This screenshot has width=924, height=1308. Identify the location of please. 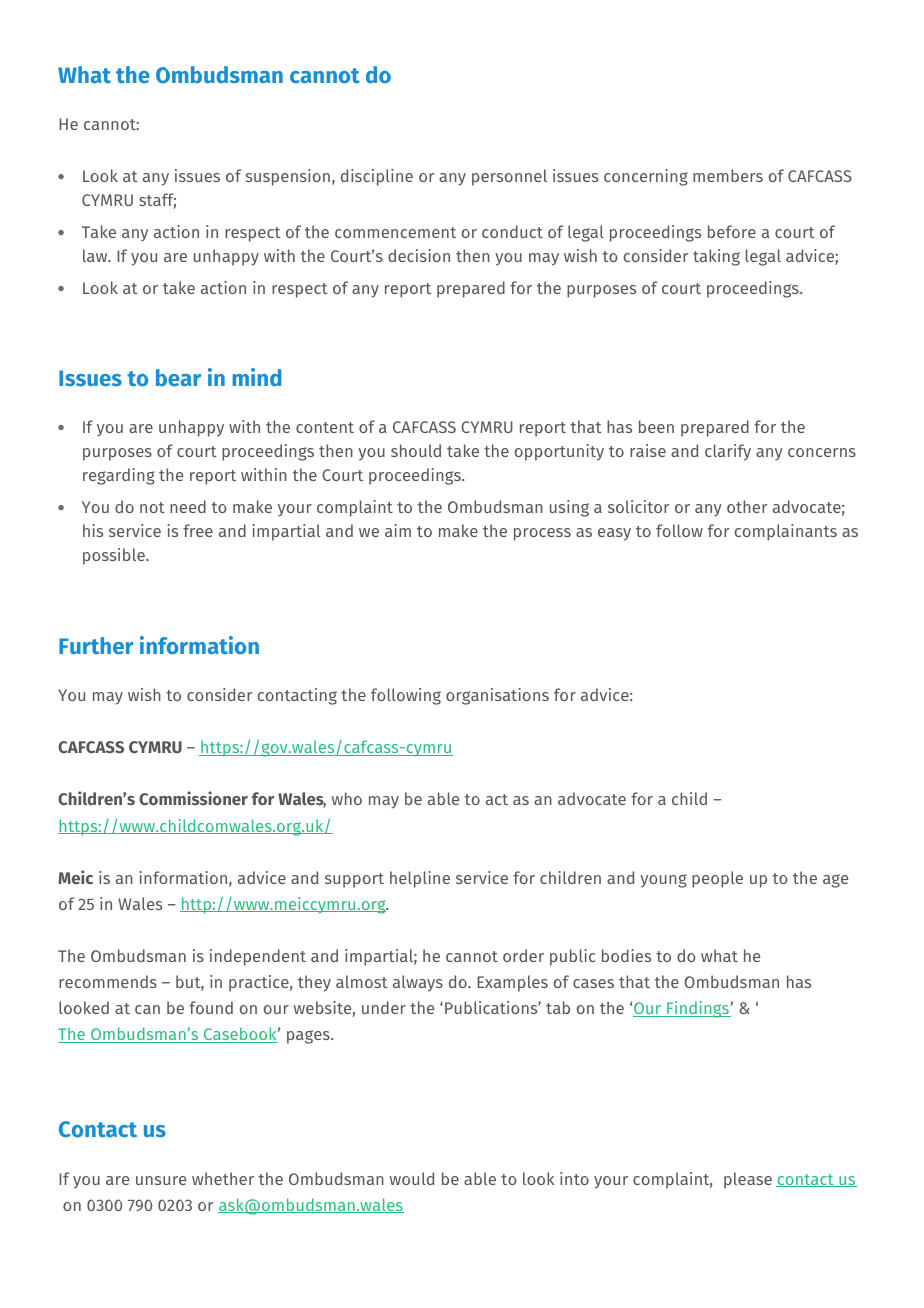
(748, 1180).
